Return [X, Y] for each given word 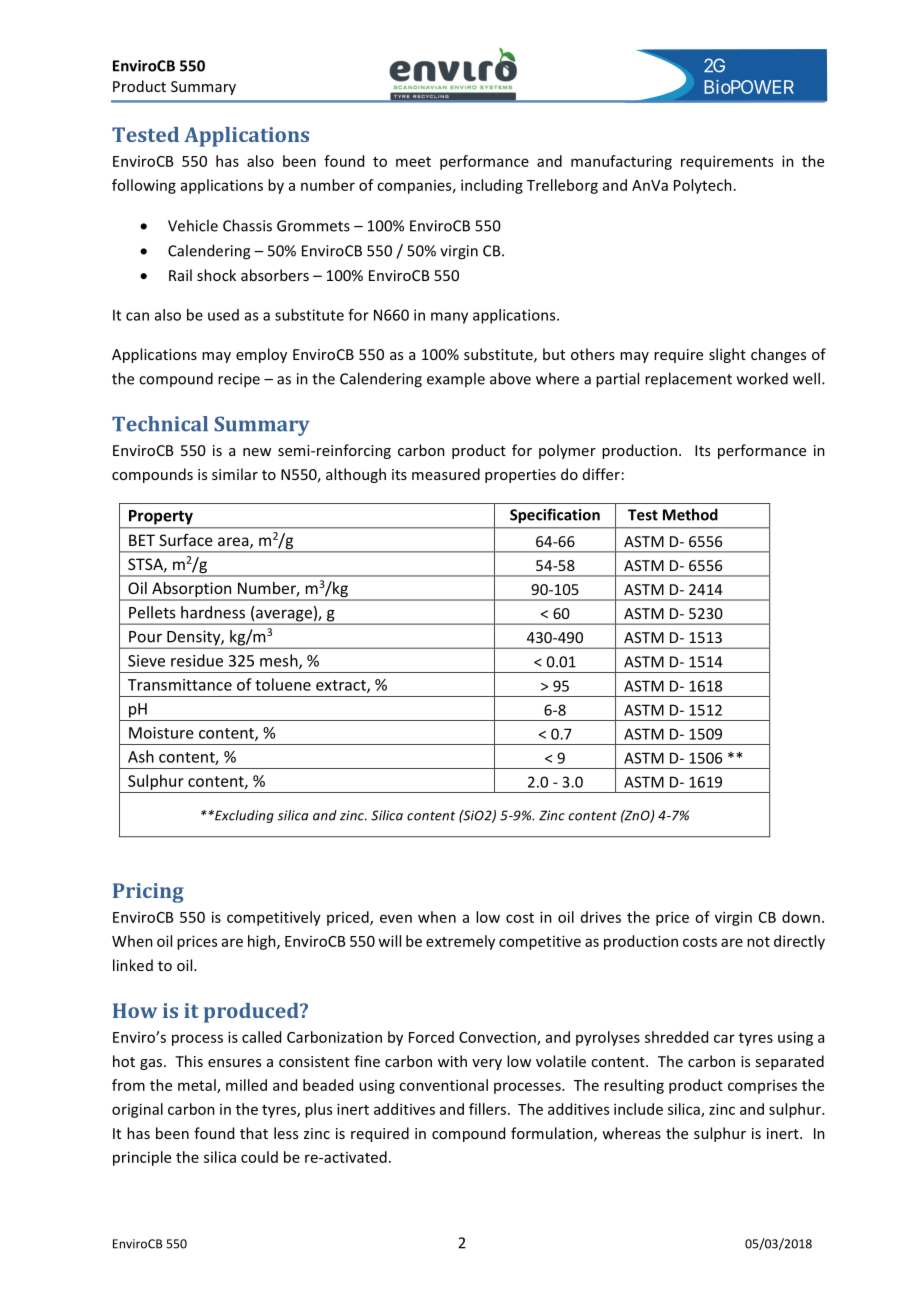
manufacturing [621, 162]
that [254, 1133]
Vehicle [193, 225]
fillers [487, 1109]
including [492, 186]
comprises [762, 1087]
